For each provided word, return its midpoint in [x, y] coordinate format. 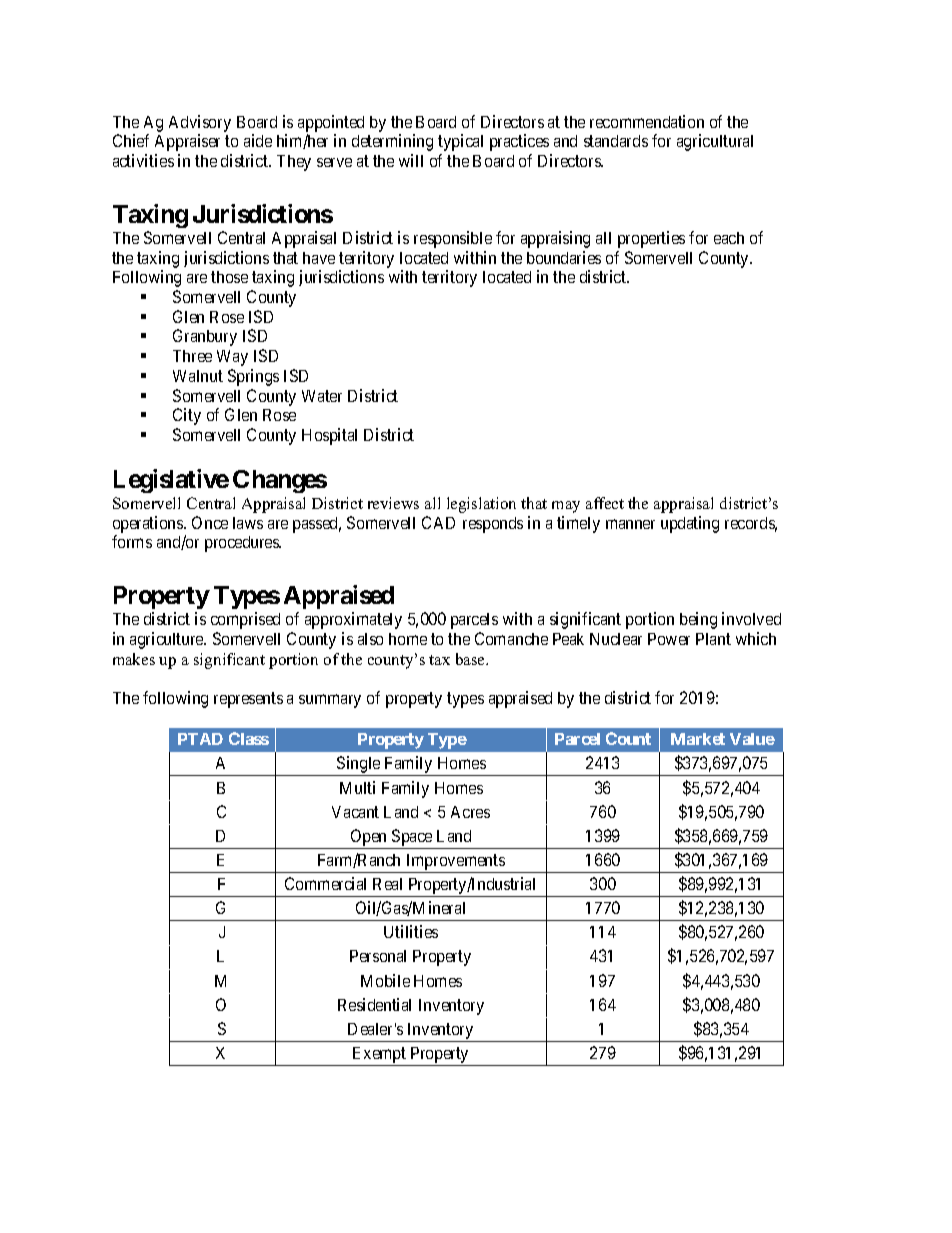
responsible [453, 239]
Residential [374, 1004]
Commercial [325, 883]
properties [651, 239]
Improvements [455, 863]
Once [210, 522]
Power [669, 639]
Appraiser [187, 142]
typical [460, 142]
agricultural [715, 142]
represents [248, 700]
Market [698, 739]
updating [690, 524]
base [471, 659]
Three [192, 356]
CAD [438, 522]
